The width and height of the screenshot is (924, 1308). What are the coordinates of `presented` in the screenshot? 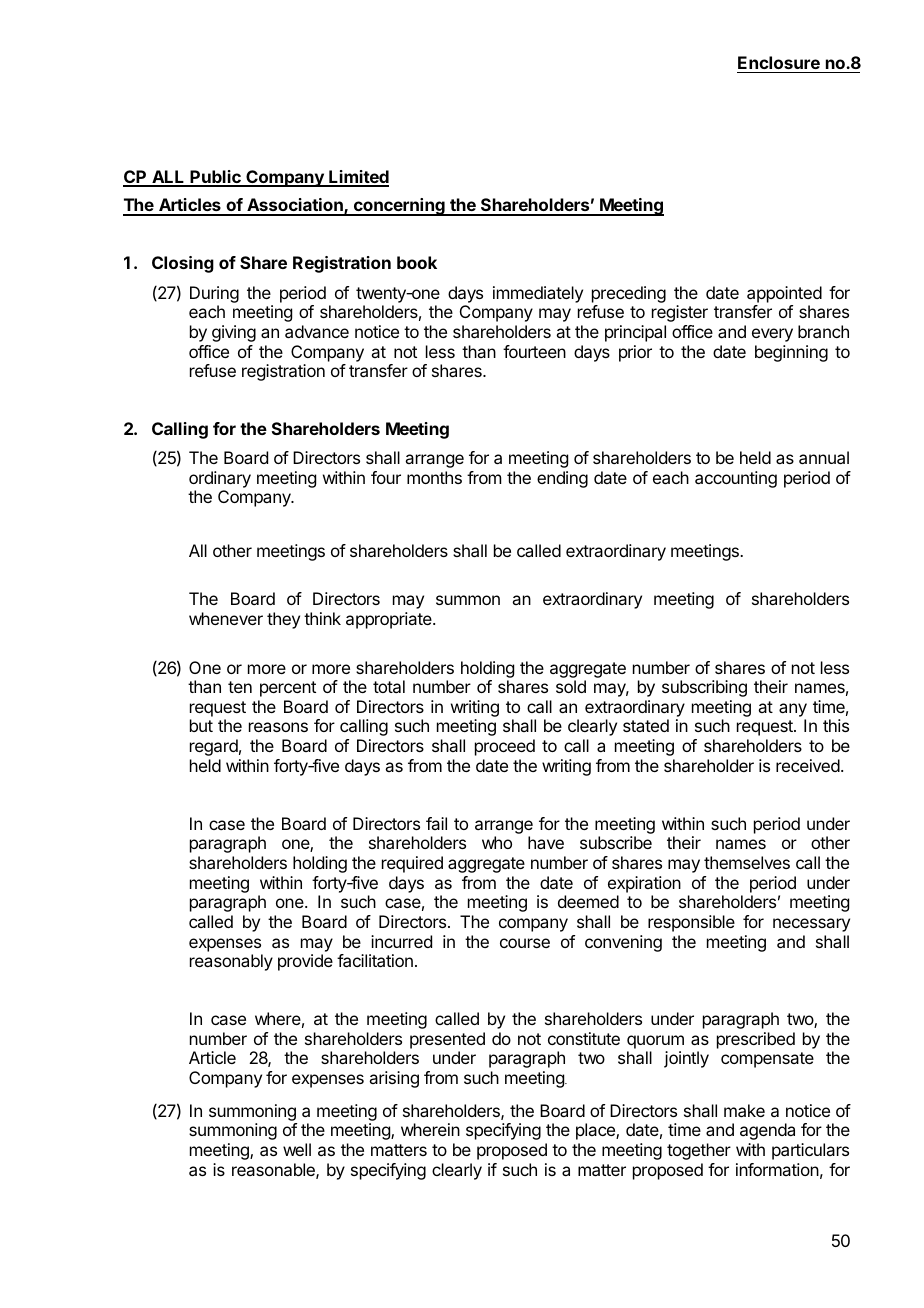 It's located at (447, 1040).
